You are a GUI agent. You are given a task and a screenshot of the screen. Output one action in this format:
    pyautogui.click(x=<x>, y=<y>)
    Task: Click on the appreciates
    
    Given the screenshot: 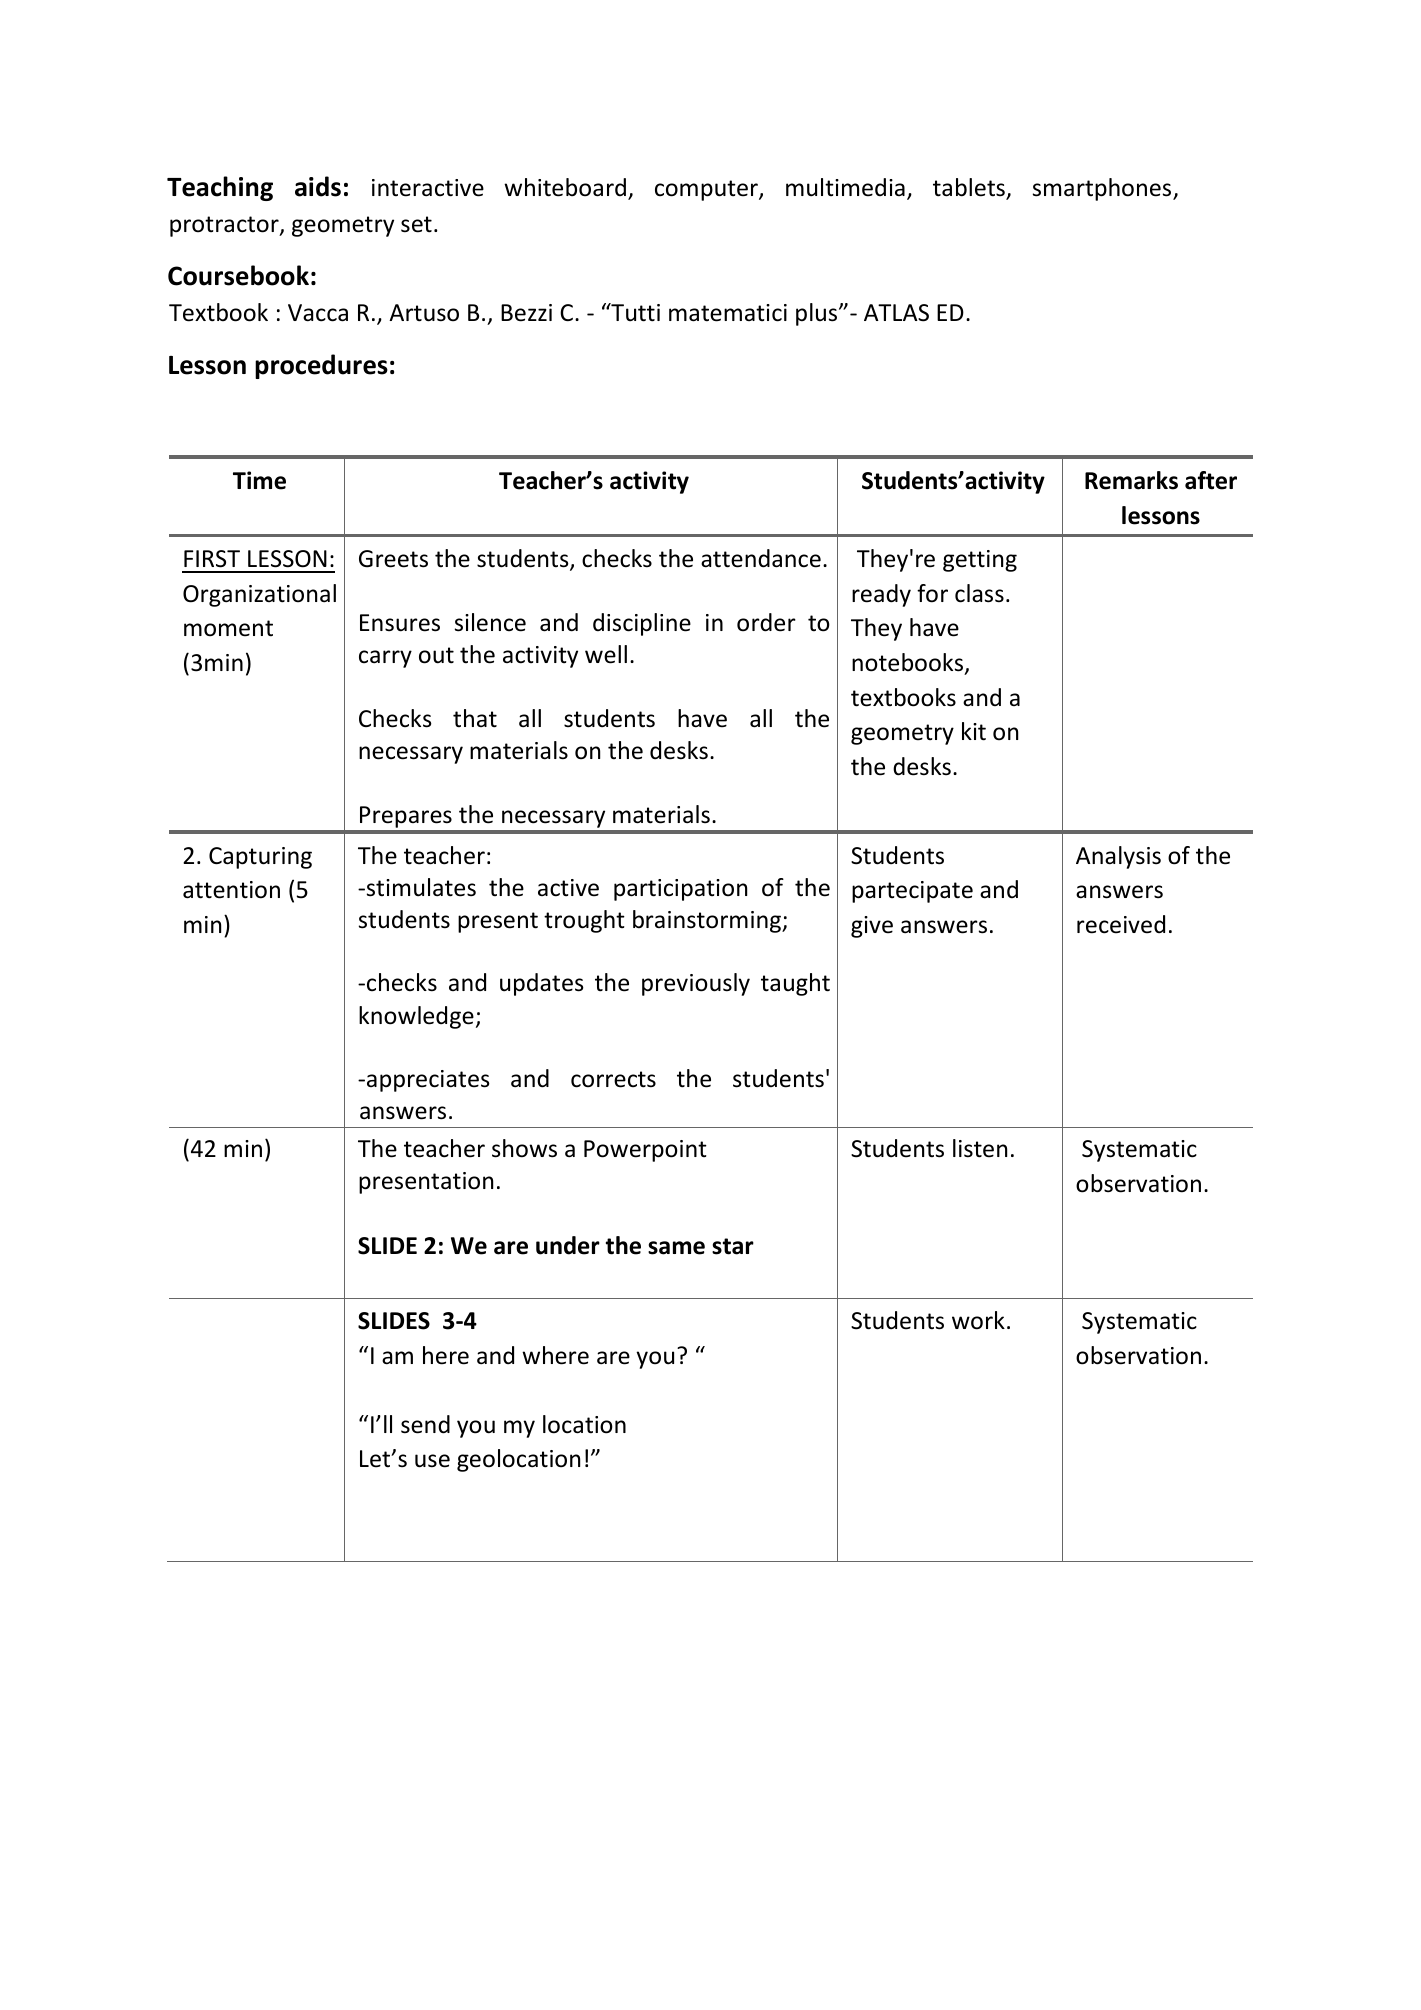 What is the action you would take?
    pyautogui.click(x=428, y=1081)
